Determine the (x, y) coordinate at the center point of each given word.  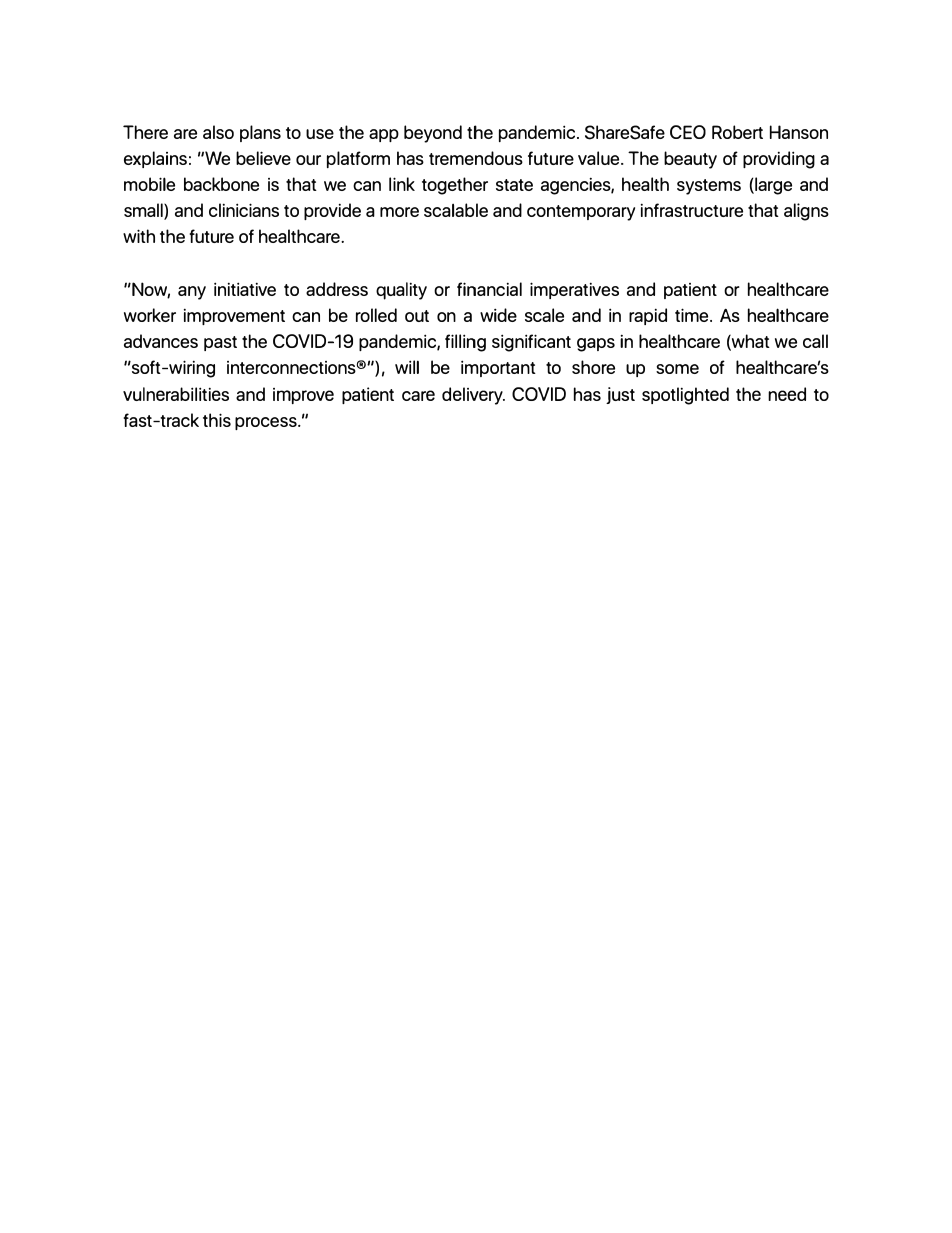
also (218, 132)
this (217, 420)
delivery (473, 396)
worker (150, 315)
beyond (433, 134)
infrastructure (692, 210)
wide (498, 315)
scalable (456, 210)
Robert (737, 132)
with (139, 236)
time (693, 315)
